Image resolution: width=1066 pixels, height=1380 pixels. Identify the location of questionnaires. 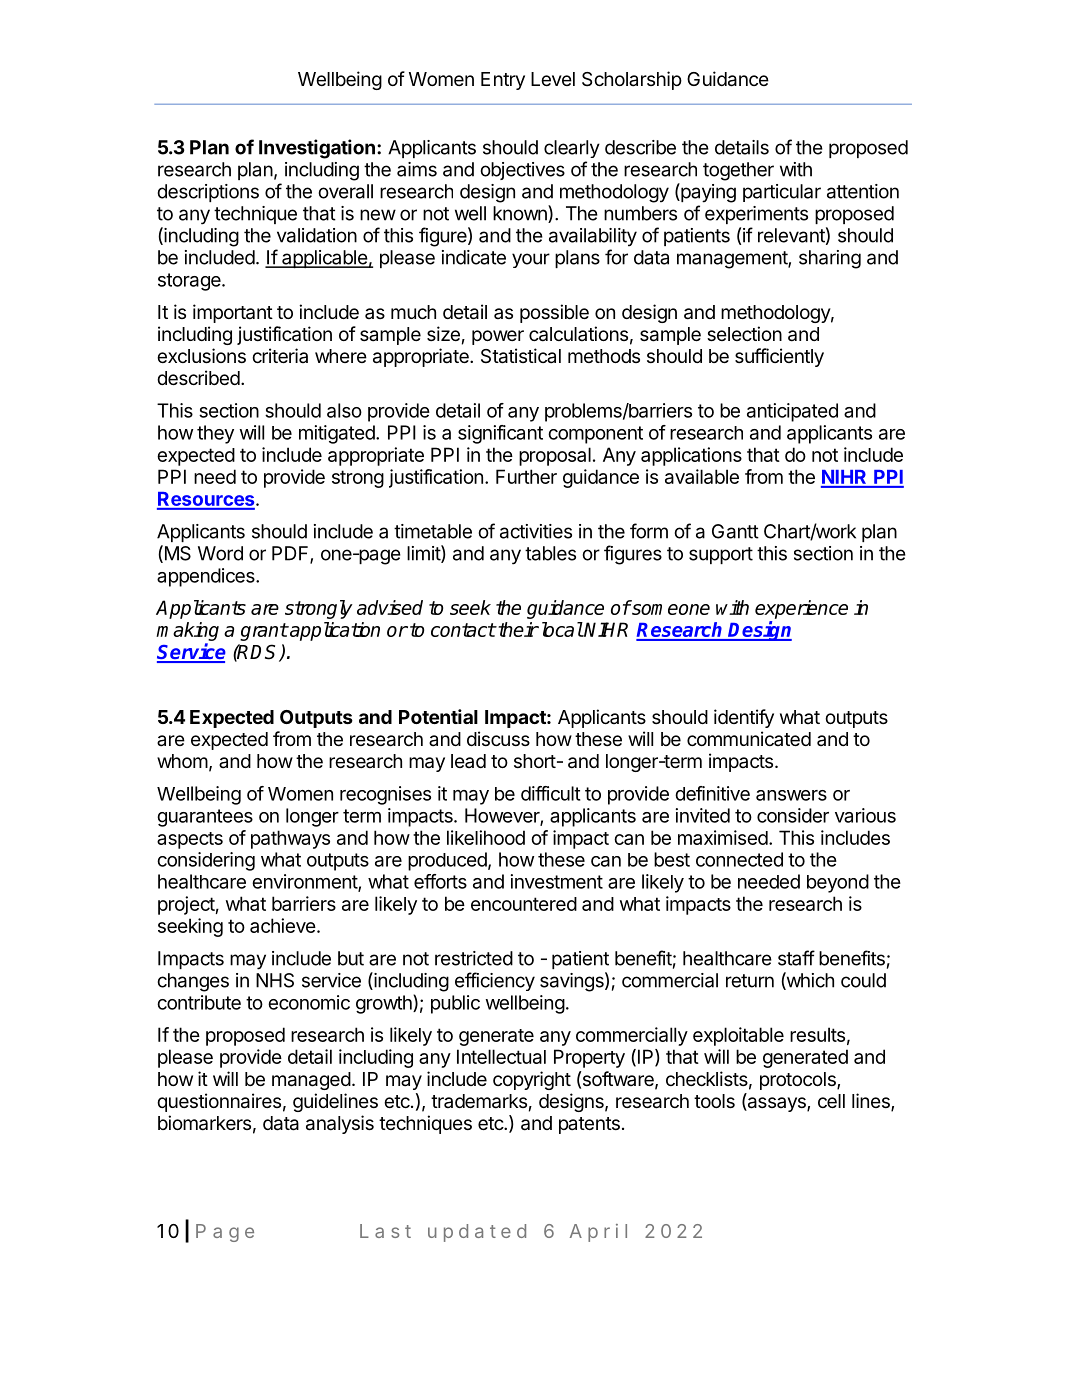
(219, 1102).
